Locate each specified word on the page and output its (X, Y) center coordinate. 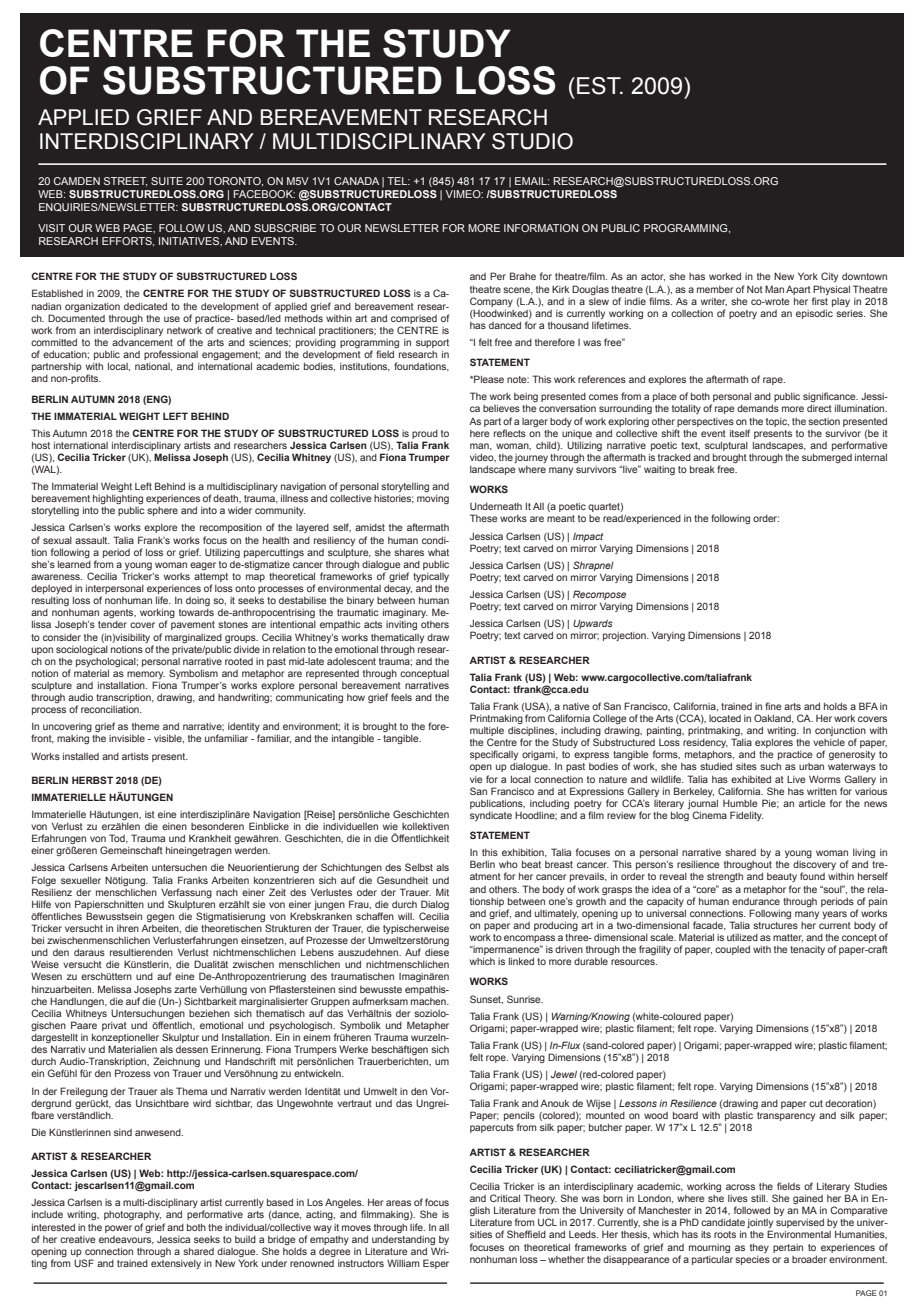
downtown (864, 276)
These (484, 518)
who (508, 864)
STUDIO (532, 141)
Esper (436, 1264)
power (118, 1229)
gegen (160, 918)
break (702, 469)
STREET (125, 182)
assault (92, 540)
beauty (782, 877)
